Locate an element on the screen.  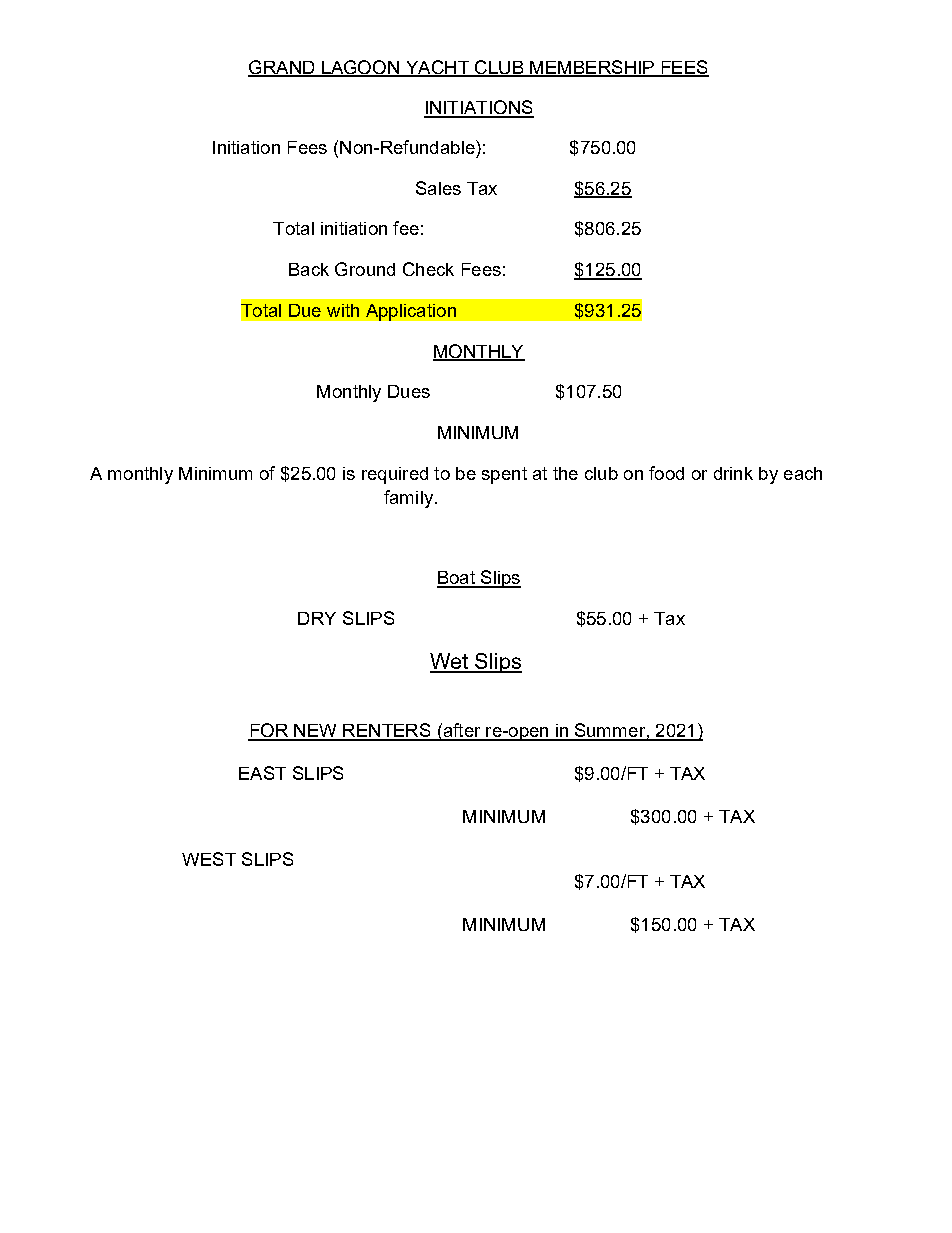
Dues is located at coordinates (409, 391).
